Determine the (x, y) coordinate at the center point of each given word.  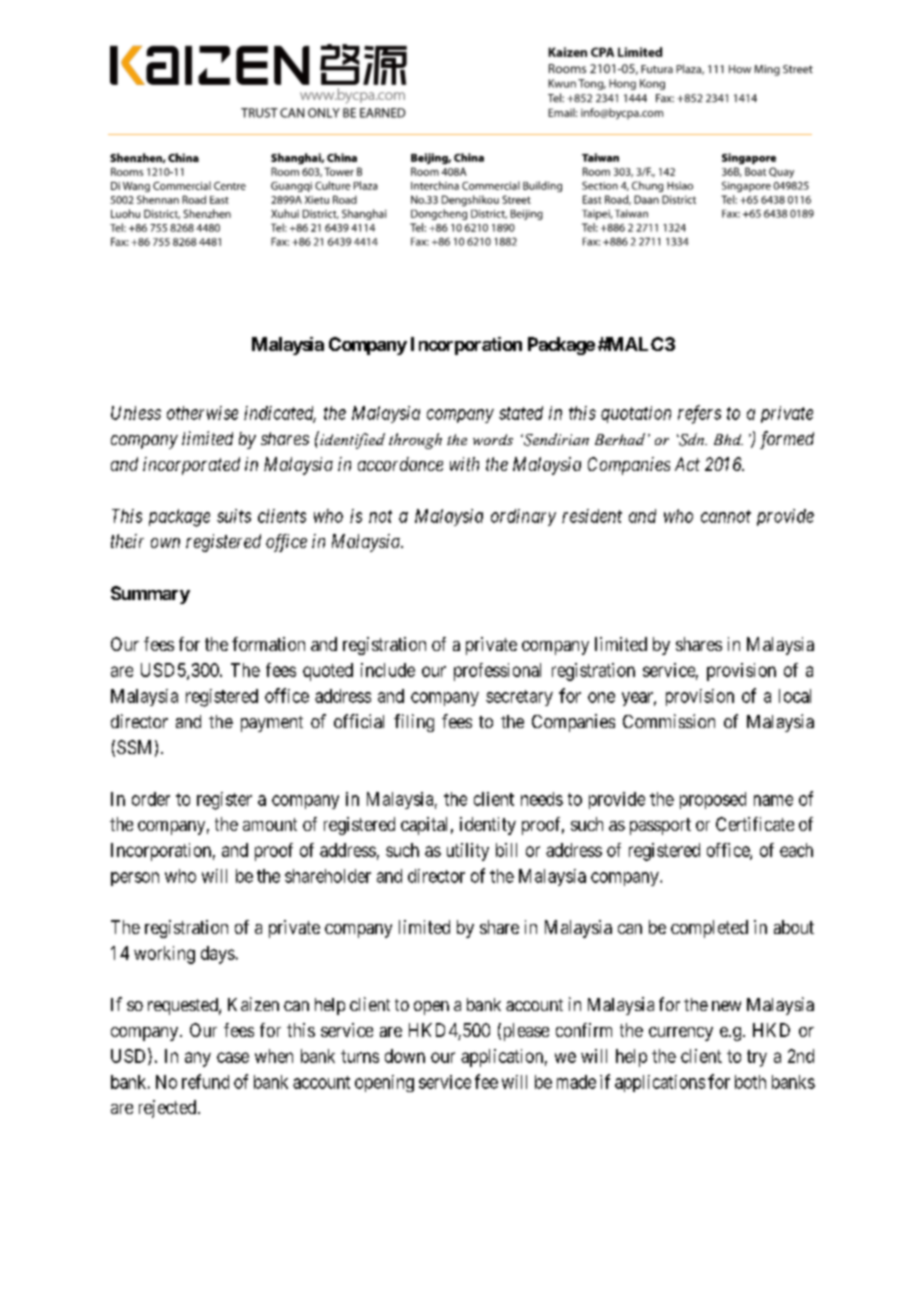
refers (699, 414)
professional (497, 672)
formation (268, 644)
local (795, 696)
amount (270, 824)
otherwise (202, 413)
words (493, 439)
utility (468, 852)
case (233, 1057)
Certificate (755, 824)
